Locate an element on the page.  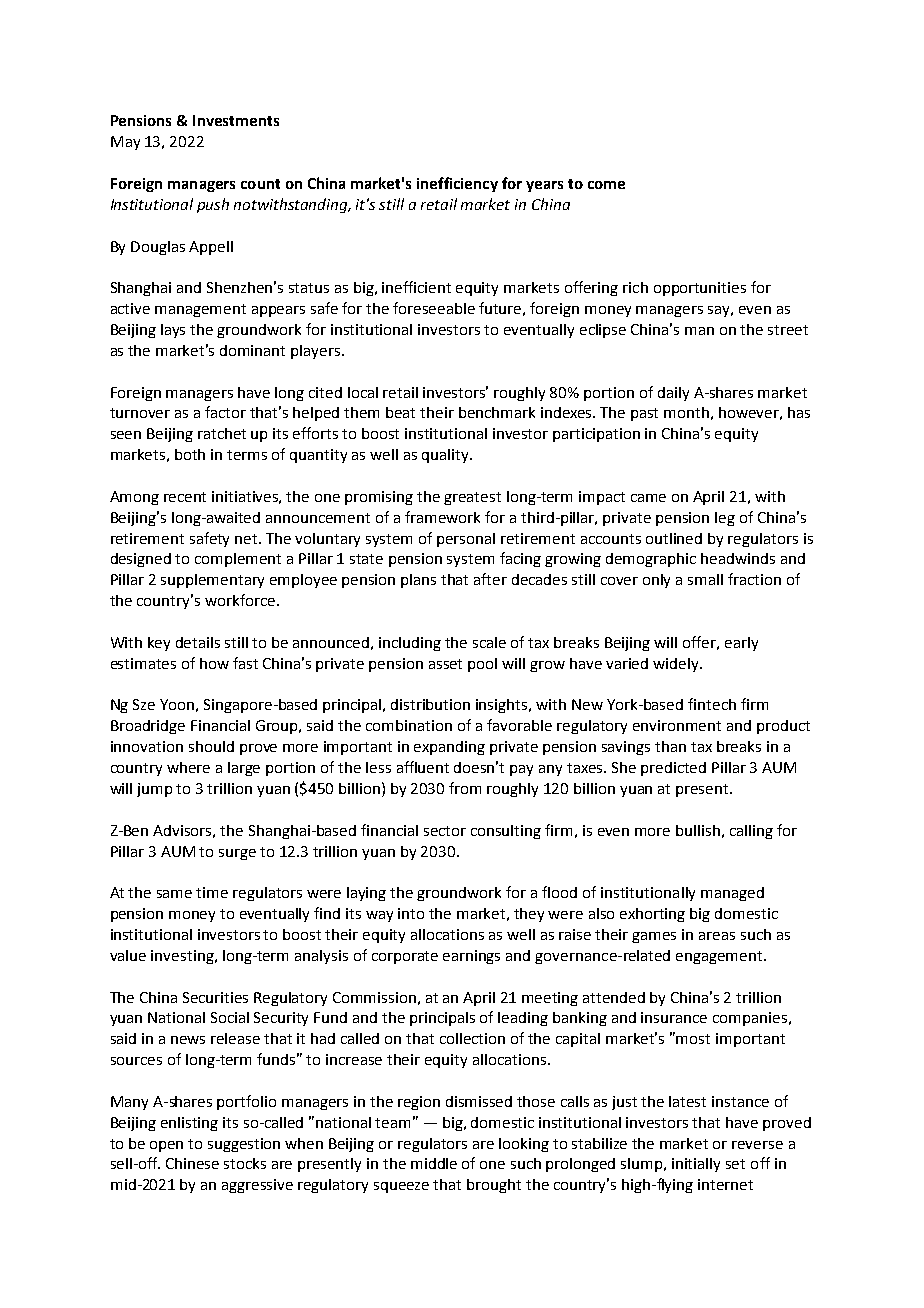
expanding is located at coordinates (449, 748).
